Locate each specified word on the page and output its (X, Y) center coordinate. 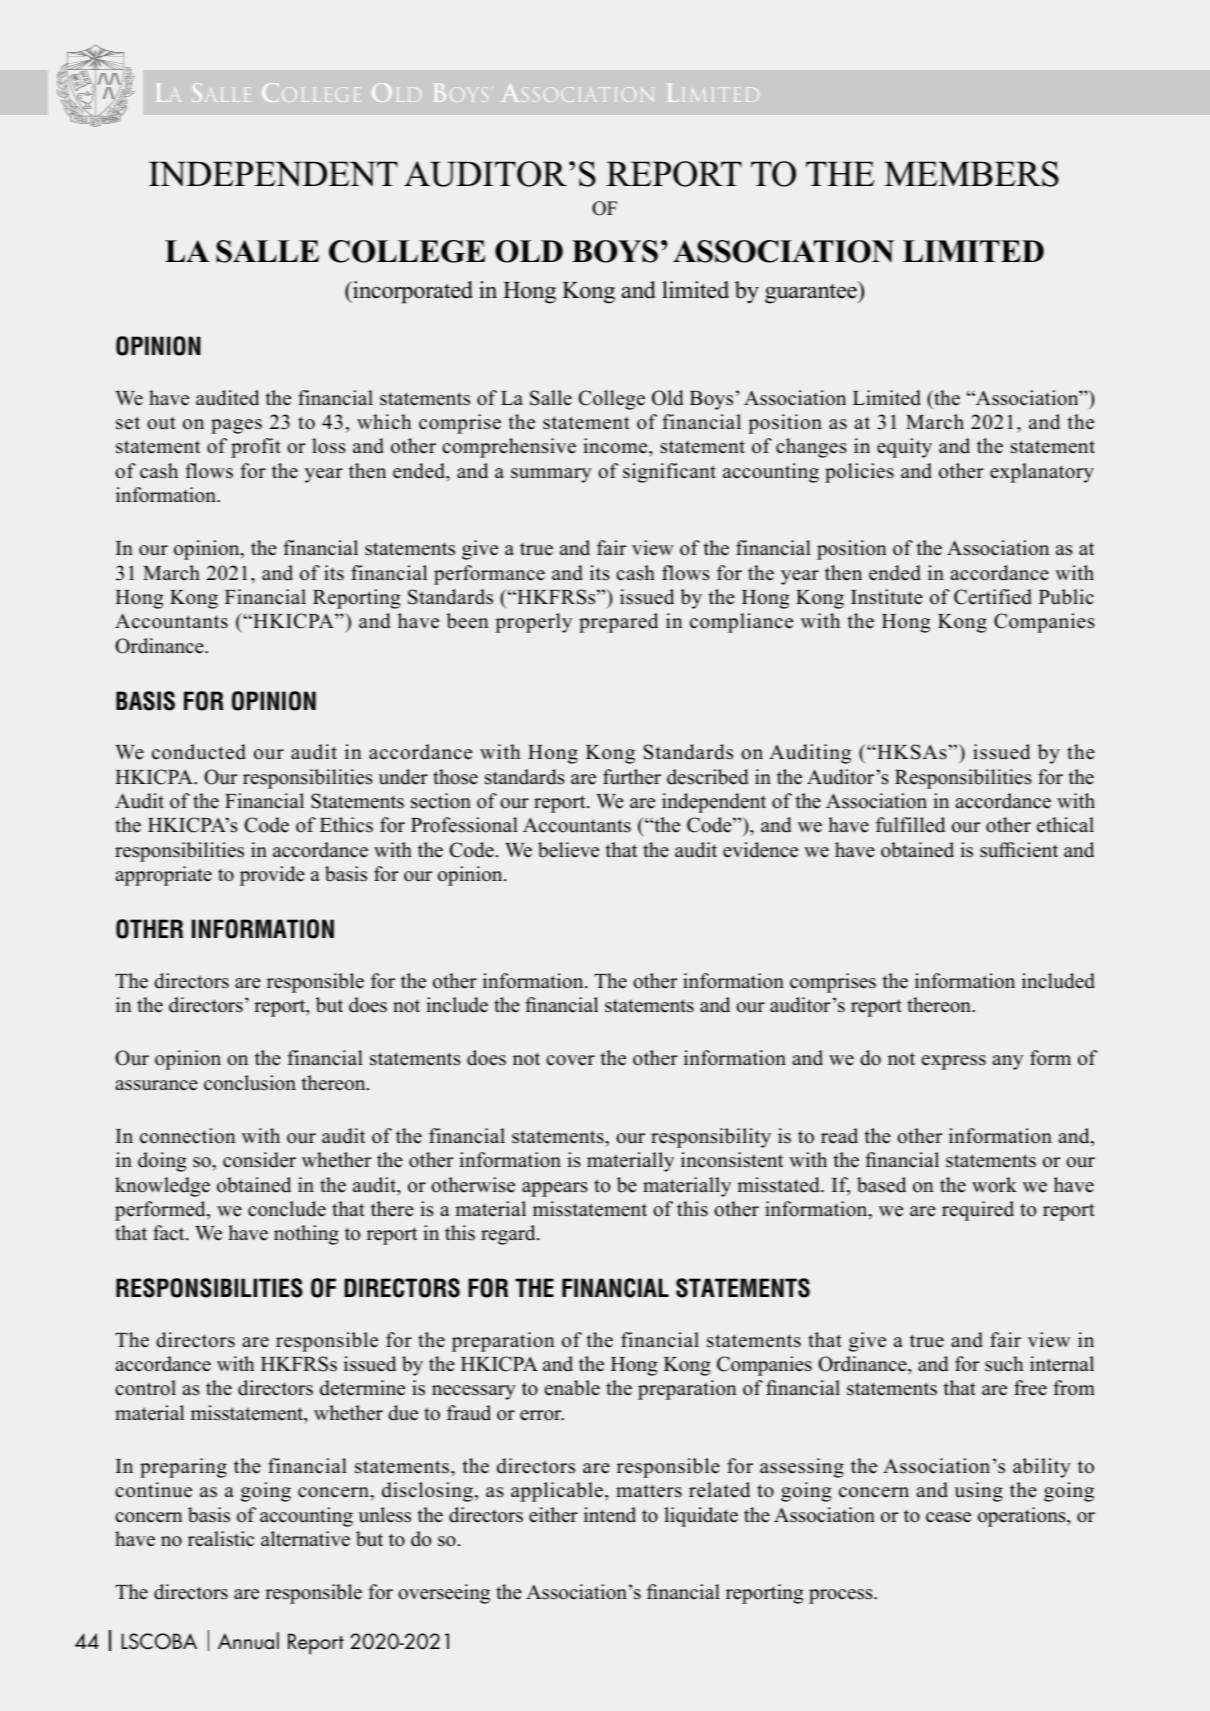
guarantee (812, 292)
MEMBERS (971, 174)
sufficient (1019, 850)
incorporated (412, 292)
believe (568, 850)
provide (272, 876)
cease (948, 1517)
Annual (248, 1641)
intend (610, 1515)
